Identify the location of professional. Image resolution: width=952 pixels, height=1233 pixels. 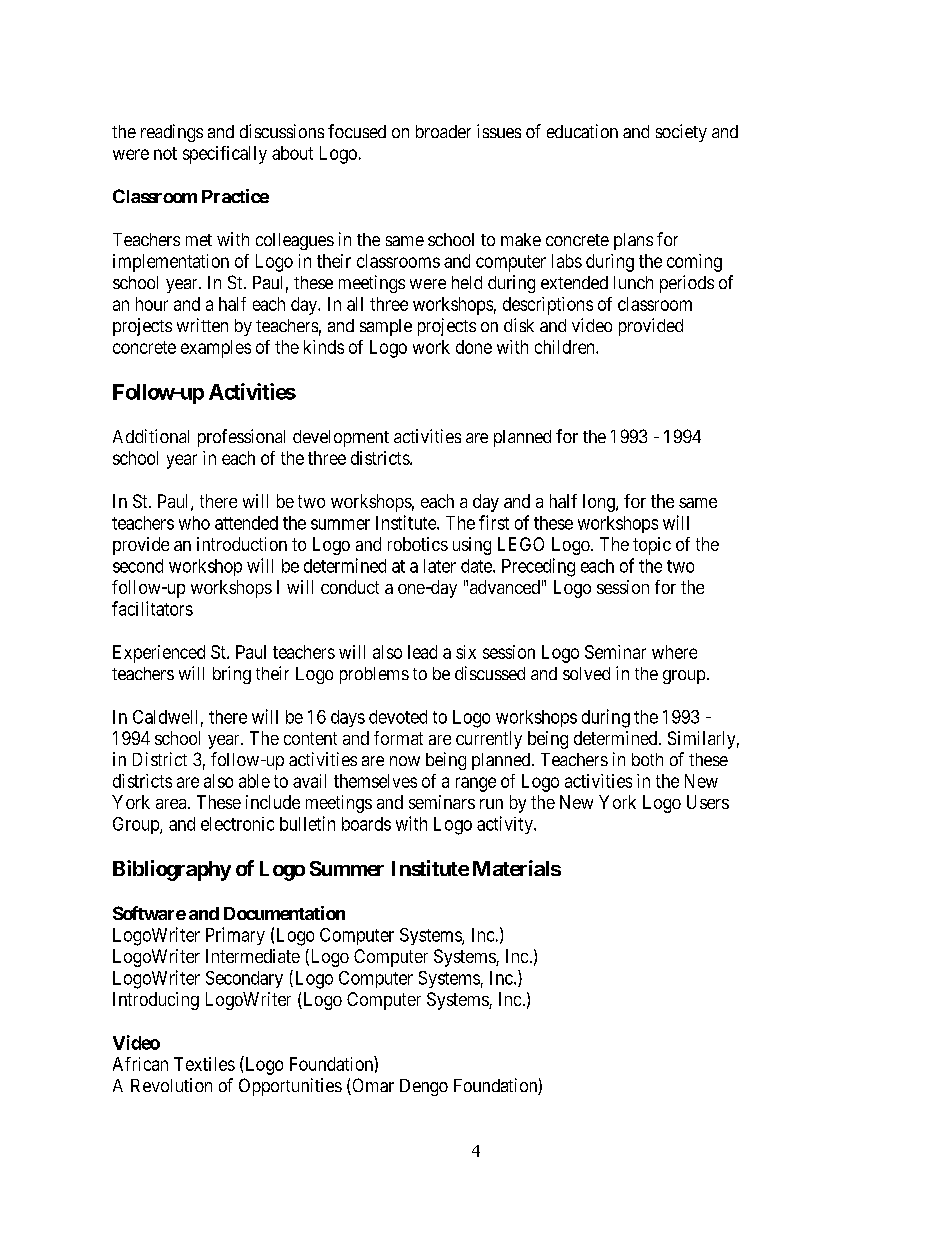
(241, 438).
